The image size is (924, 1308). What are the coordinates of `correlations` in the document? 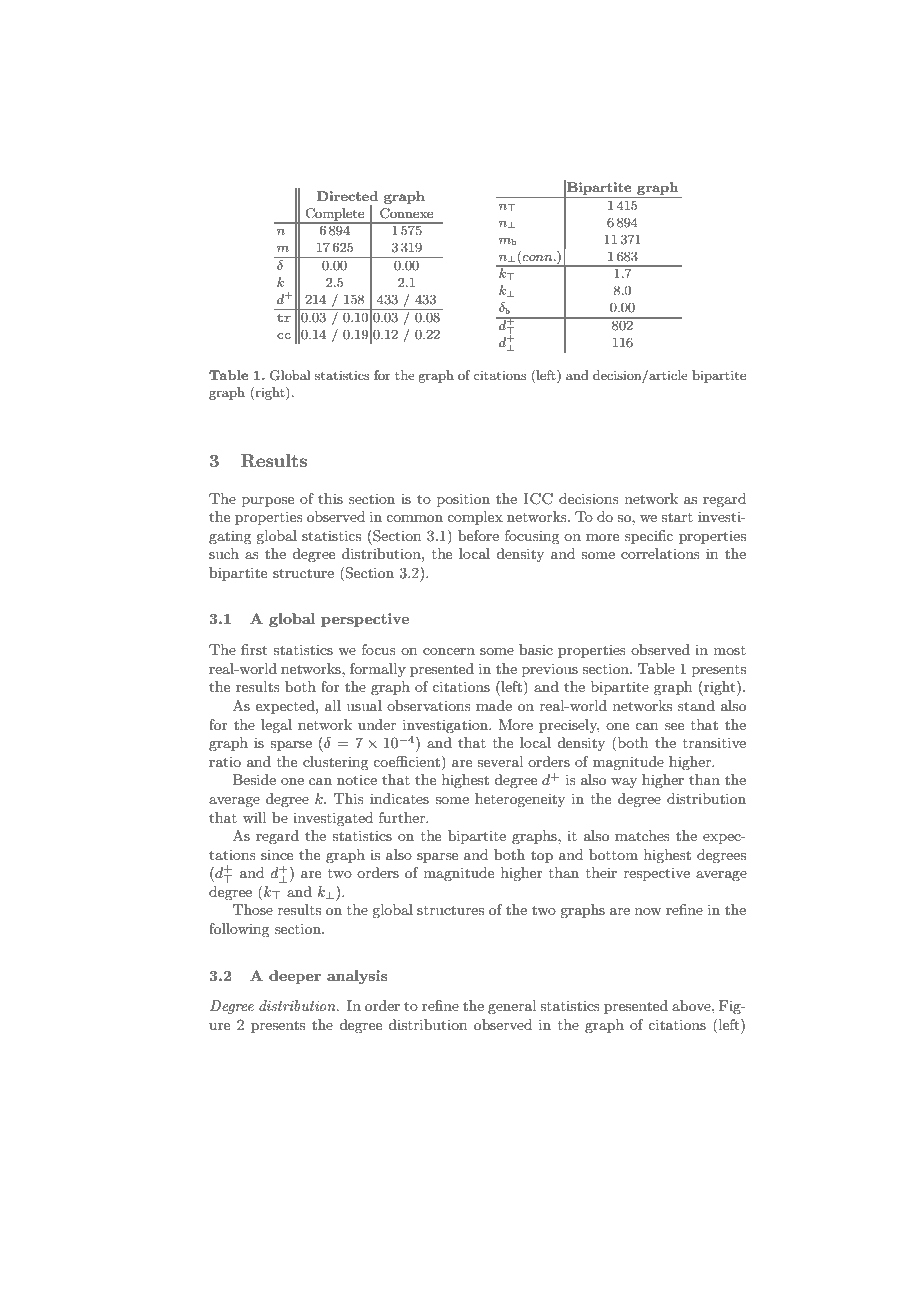 It's located at (660, 553).
